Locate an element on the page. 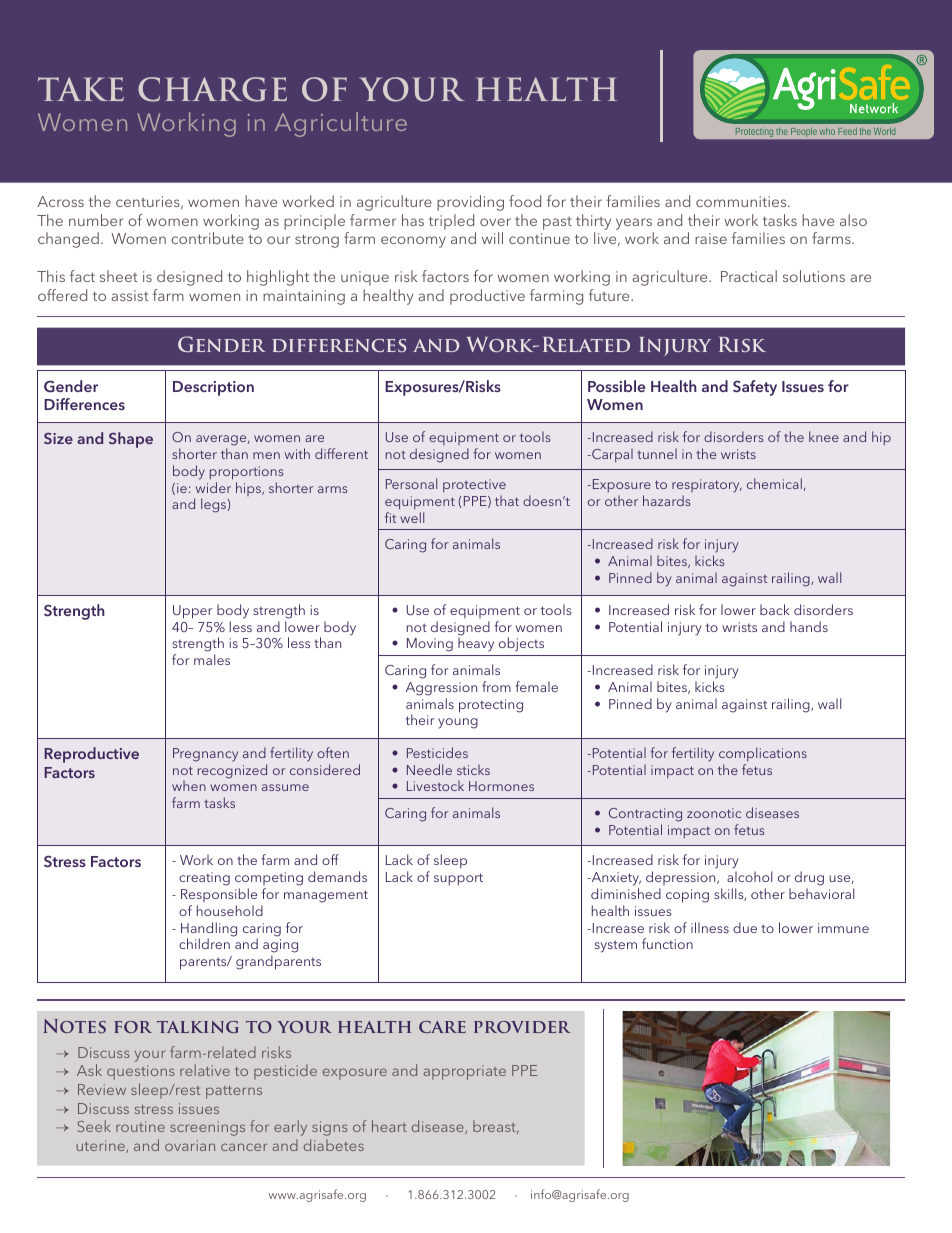  Shape is located at coordinates (131, 440).
